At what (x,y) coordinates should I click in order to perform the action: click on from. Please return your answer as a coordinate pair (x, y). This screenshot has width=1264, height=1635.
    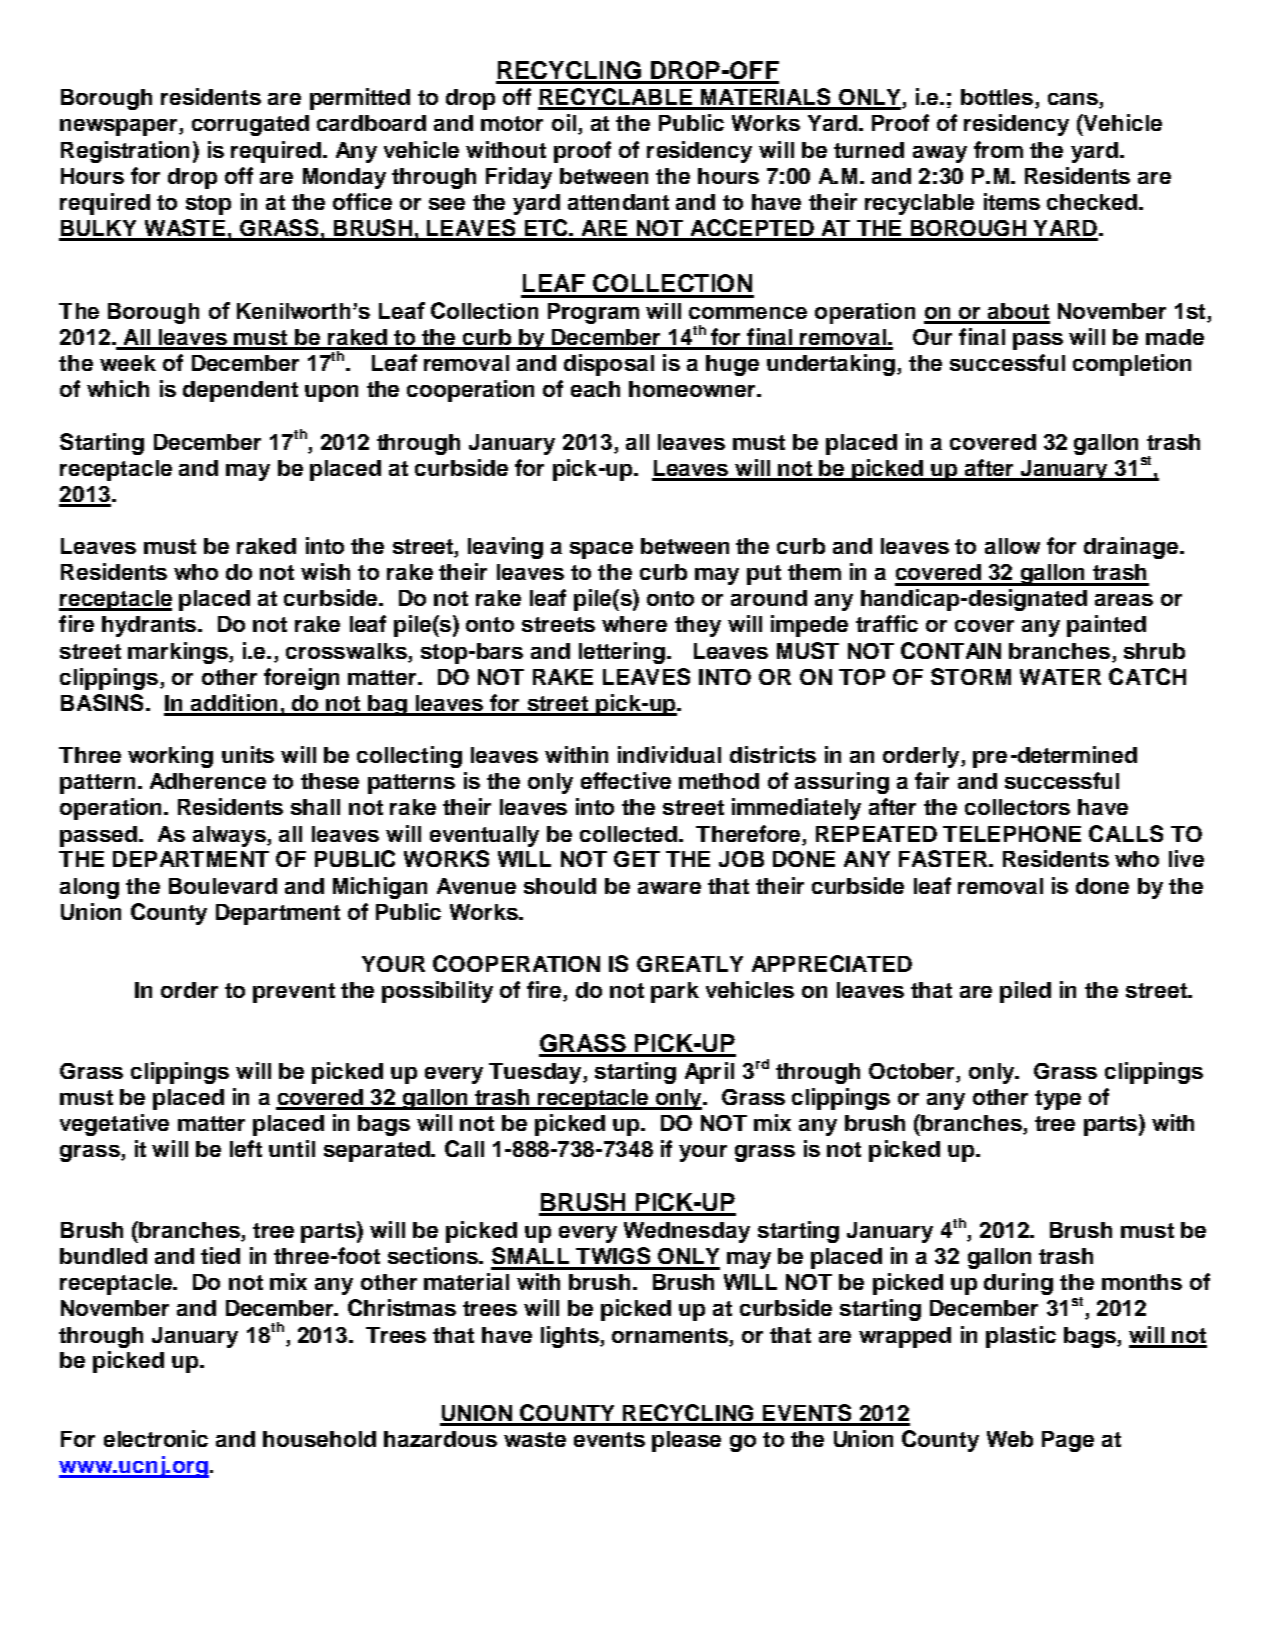
    Looking at the image, I should click on (998, 149).
